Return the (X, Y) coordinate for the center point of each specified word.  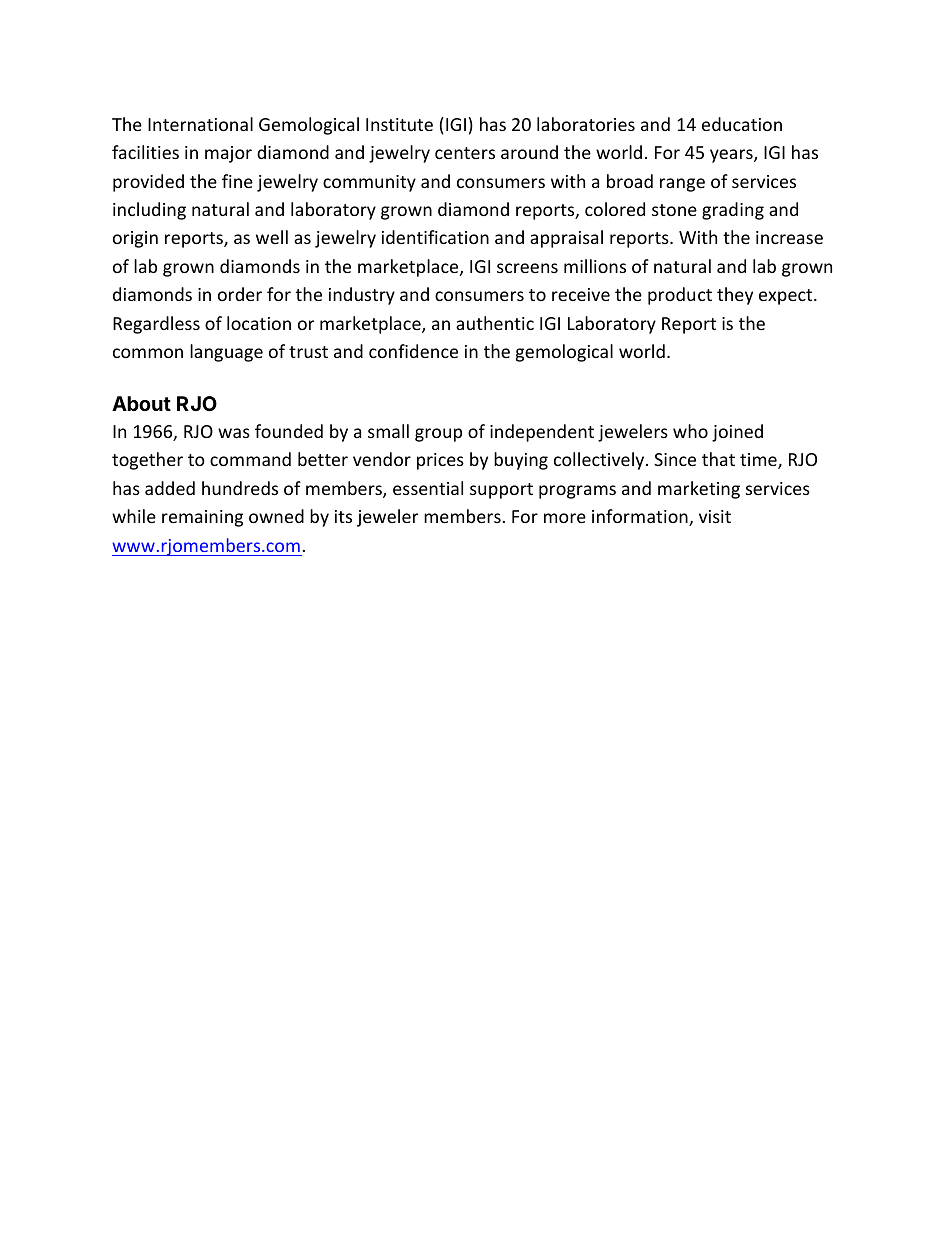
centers (465, 153)
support (501, 491)
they (735, 296)
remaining (202, 518)
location (259, 323)
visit (715, 516)
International (200, 124)
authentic (495, 323)
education (742, 124)
